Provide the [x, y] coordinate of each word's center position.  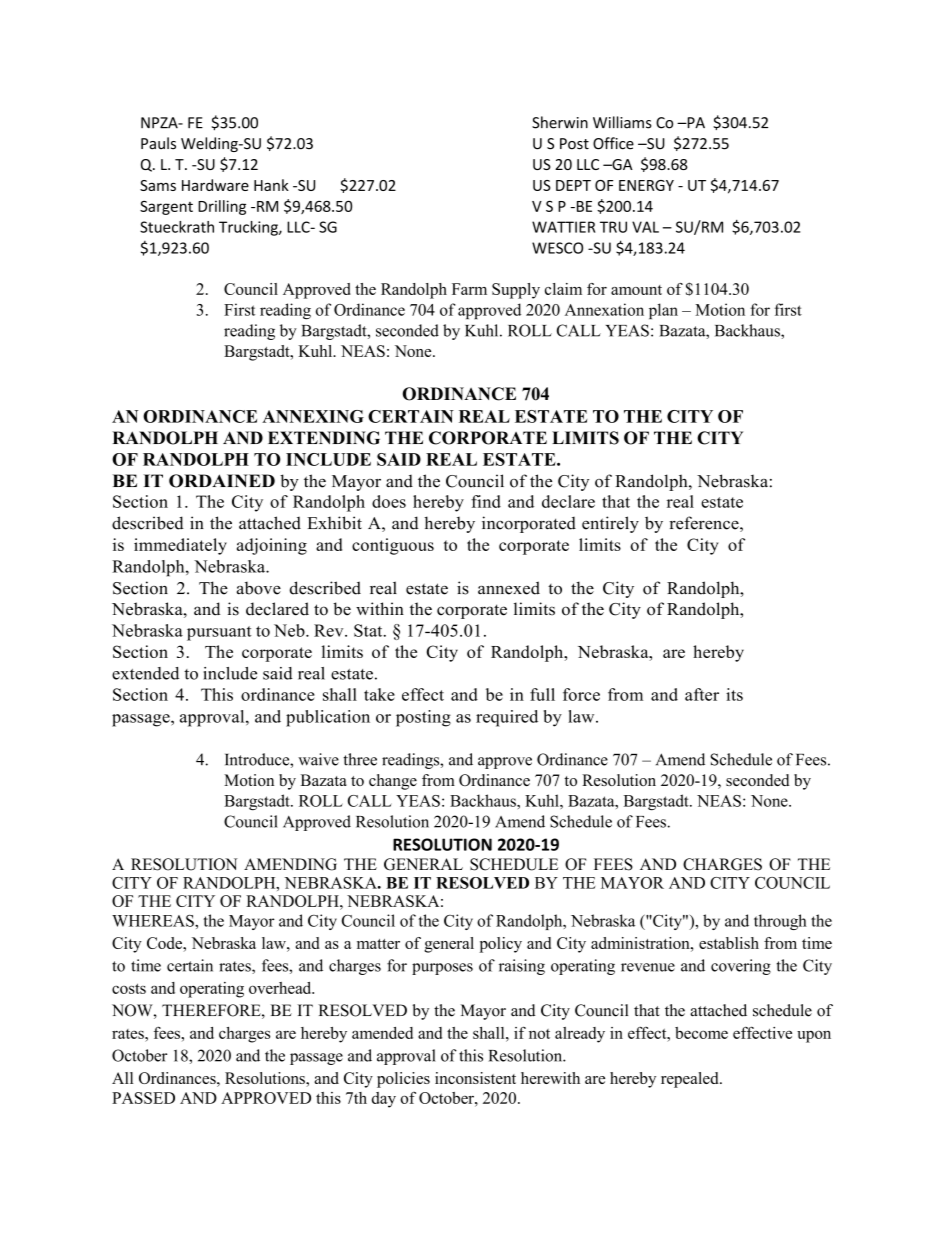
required [507, 718]
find [486, 501]
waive [318, 759]
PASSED [143, 1098]
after [702, 694]
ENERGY [646, 185]
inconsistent [475, 1078]
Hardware [215, 185]
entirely [610, 524]
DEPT [573, 185]
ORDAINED [222, 481]
